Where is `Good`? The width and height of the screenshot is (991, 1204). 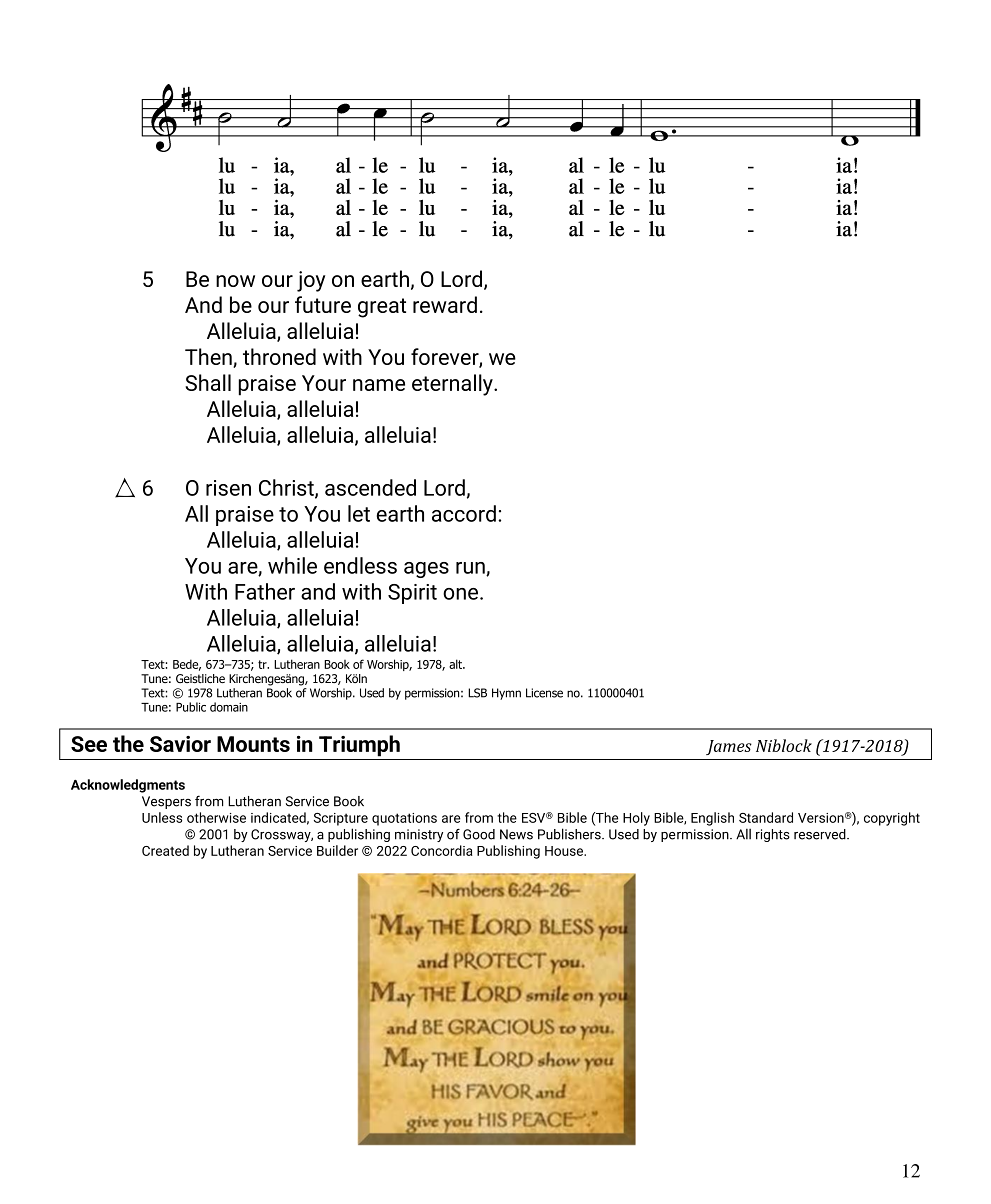
Good is located at coordinates (479, 834).
